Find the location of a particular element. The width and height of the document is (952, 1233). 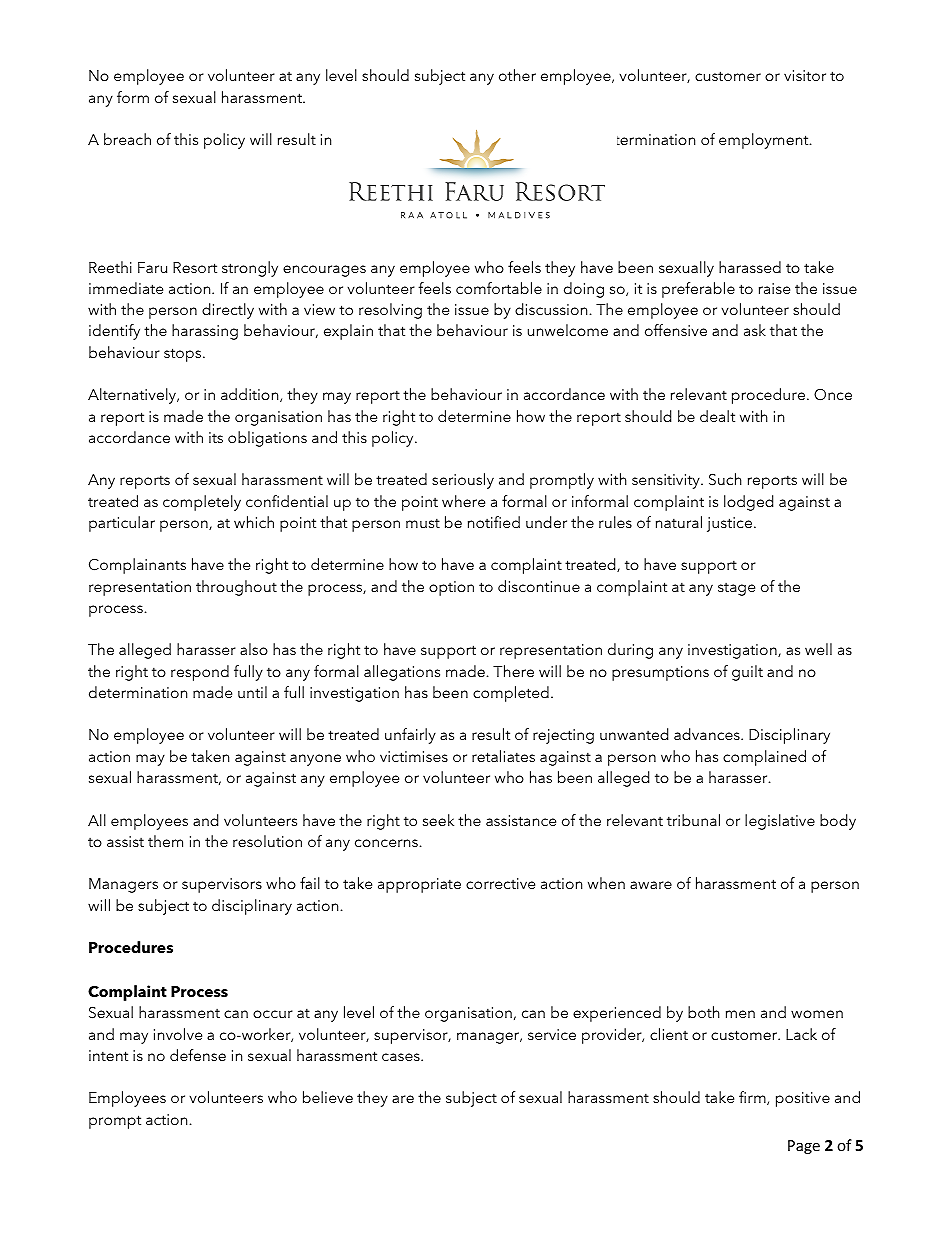

breach is located at coordinates (127, 139).
